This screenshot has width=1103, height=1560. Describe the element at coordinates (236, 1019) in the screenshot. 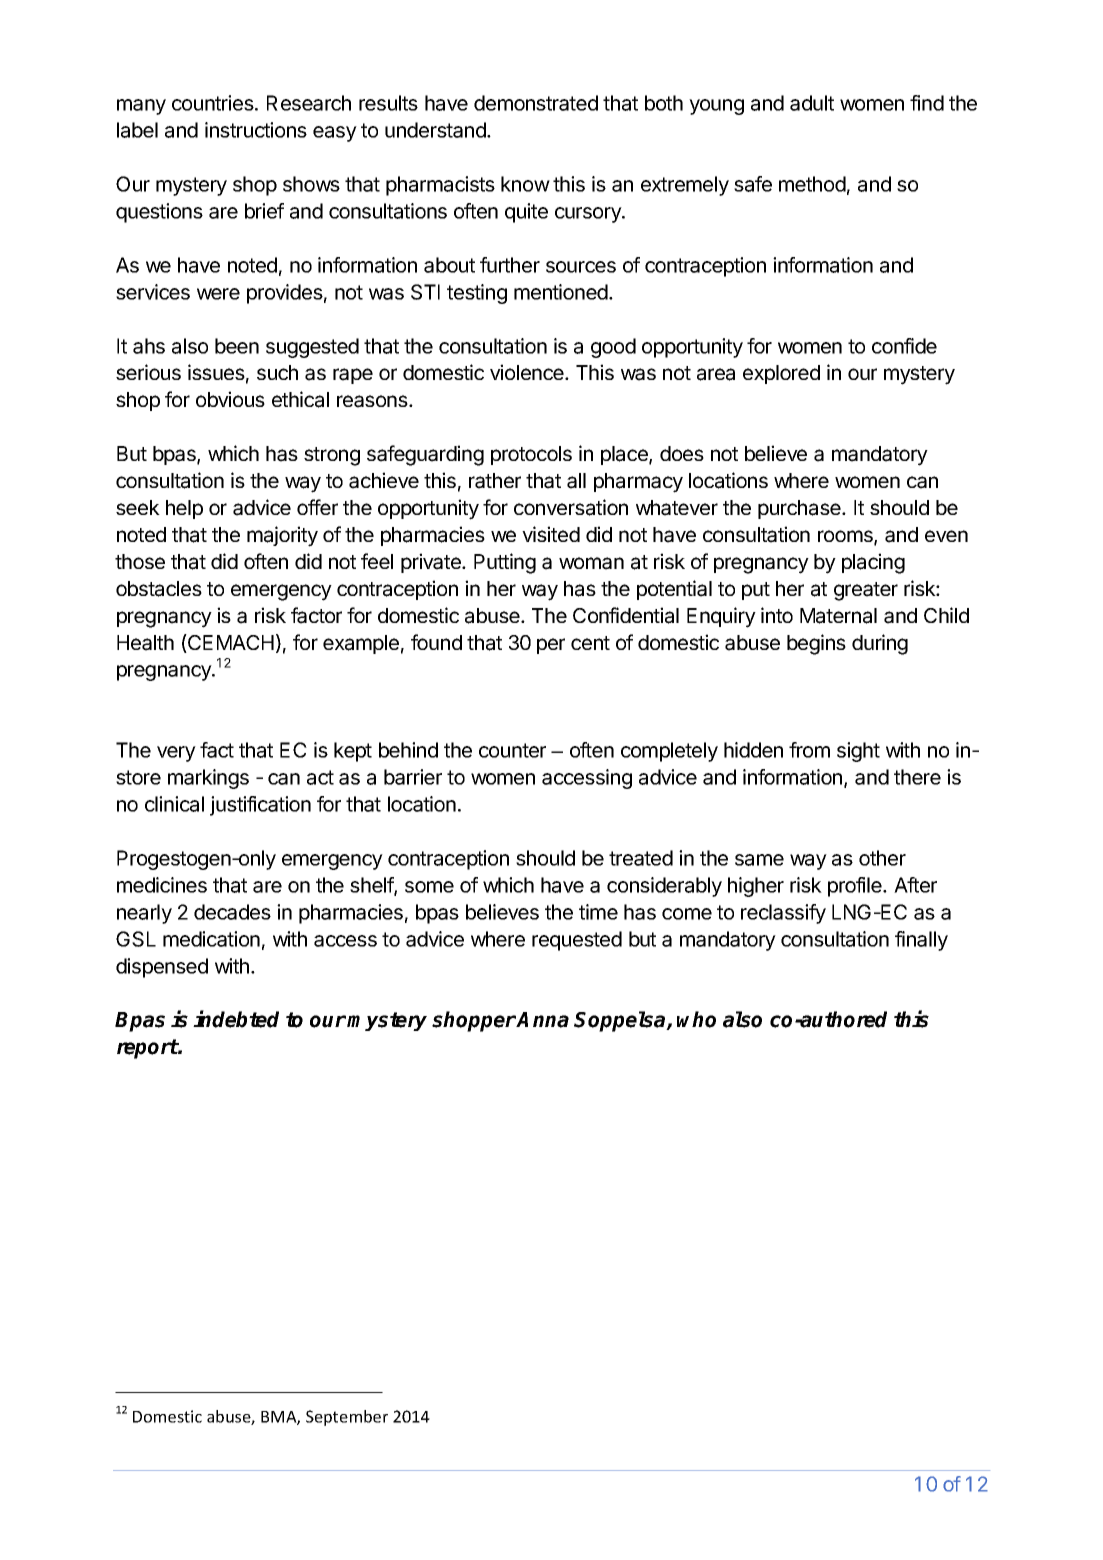

I see `indebted` at that location.
